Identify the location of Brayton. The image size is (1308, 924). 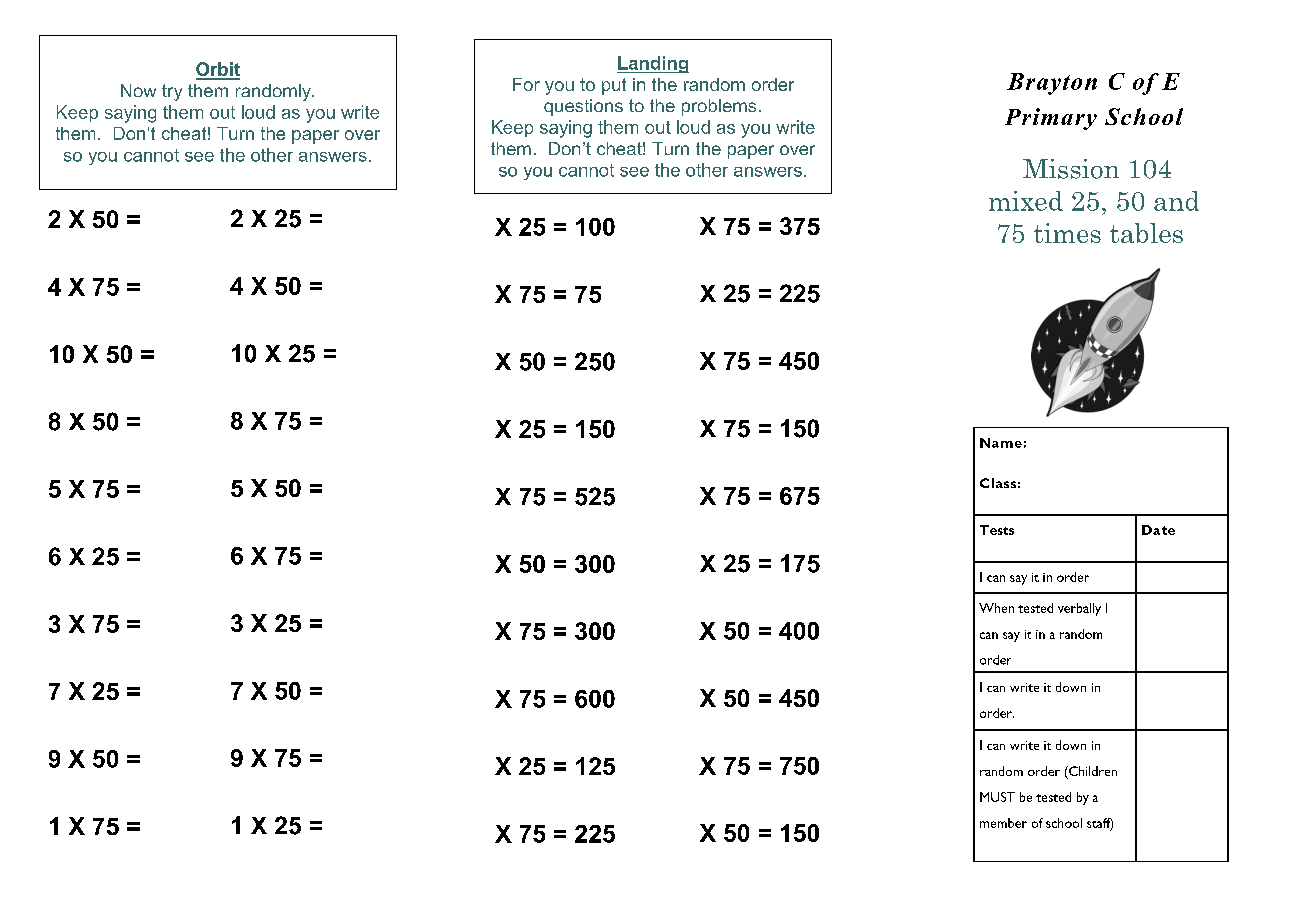
(1052, 84).
